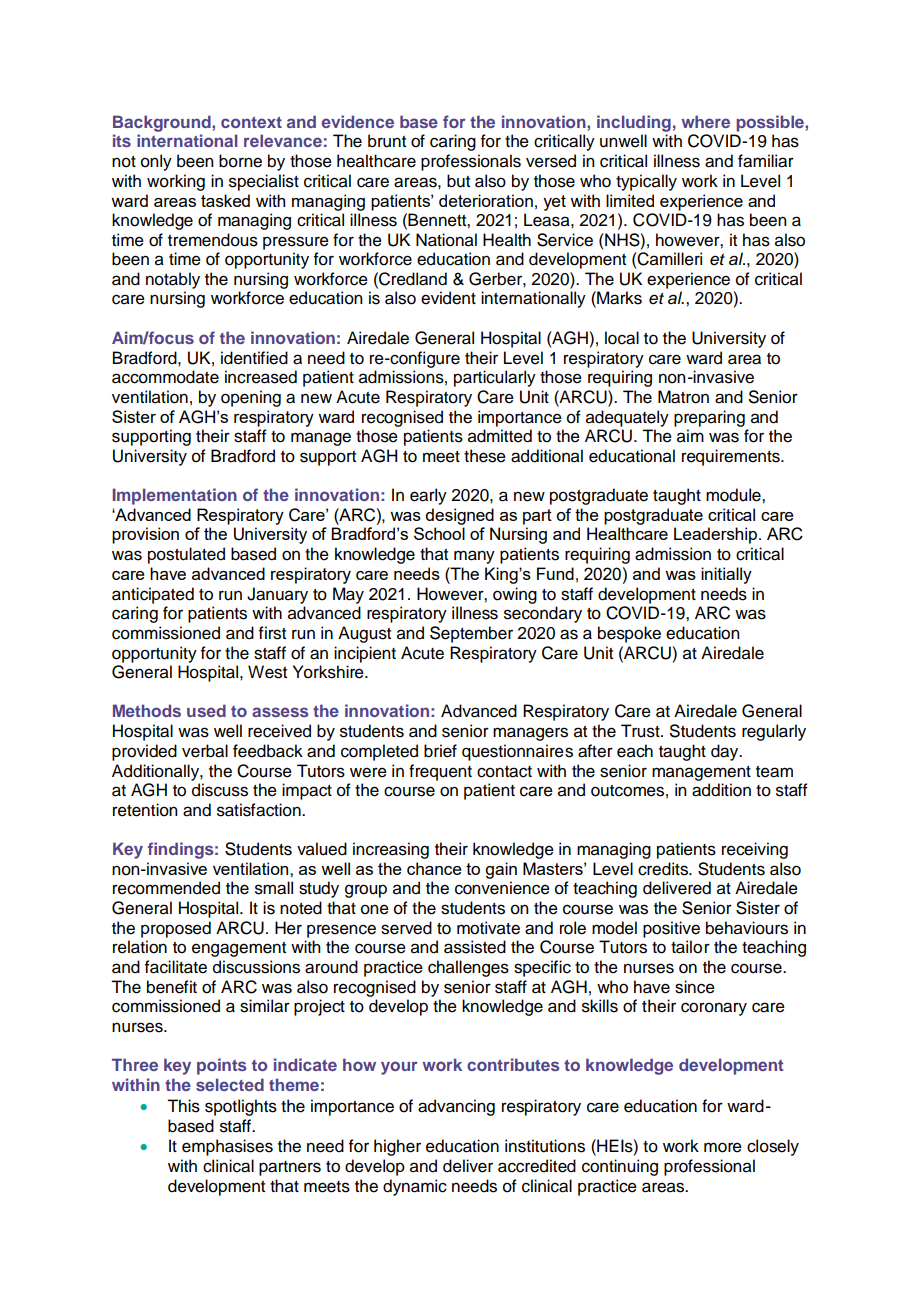  I want to click on module, so click(734, 495).
